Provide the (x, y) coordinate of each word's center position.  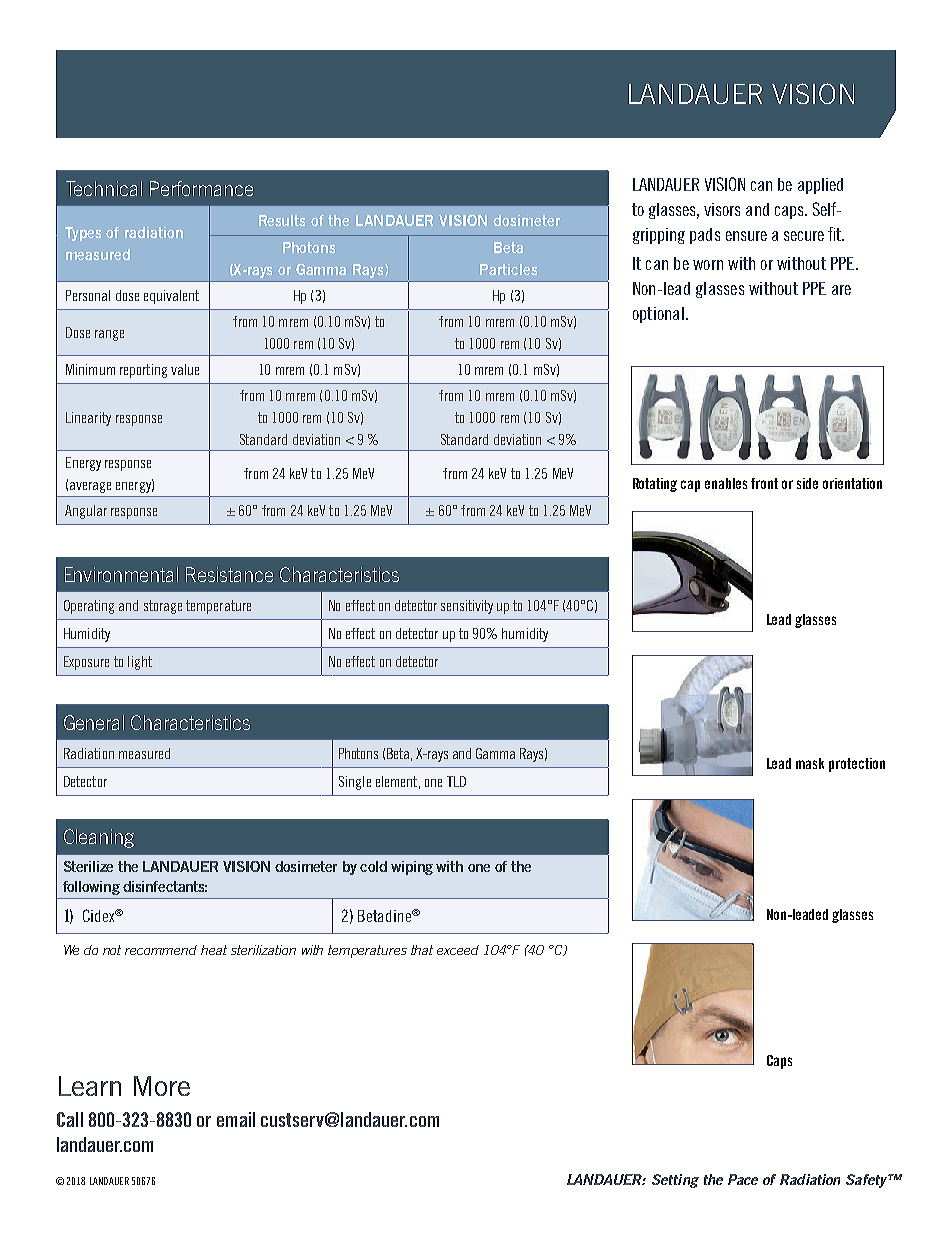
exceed (458, 950)
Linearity (88, 419)
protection (857, 765)
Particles (508, 269)
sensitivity (467, 607)
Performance (201, 188)
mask (810, 763)
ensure (746, 236)
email (236, 1119)
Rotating (655, 485)
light (140, 663)
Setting (675, 1181)
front (764, 483)
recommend (161, 950)
